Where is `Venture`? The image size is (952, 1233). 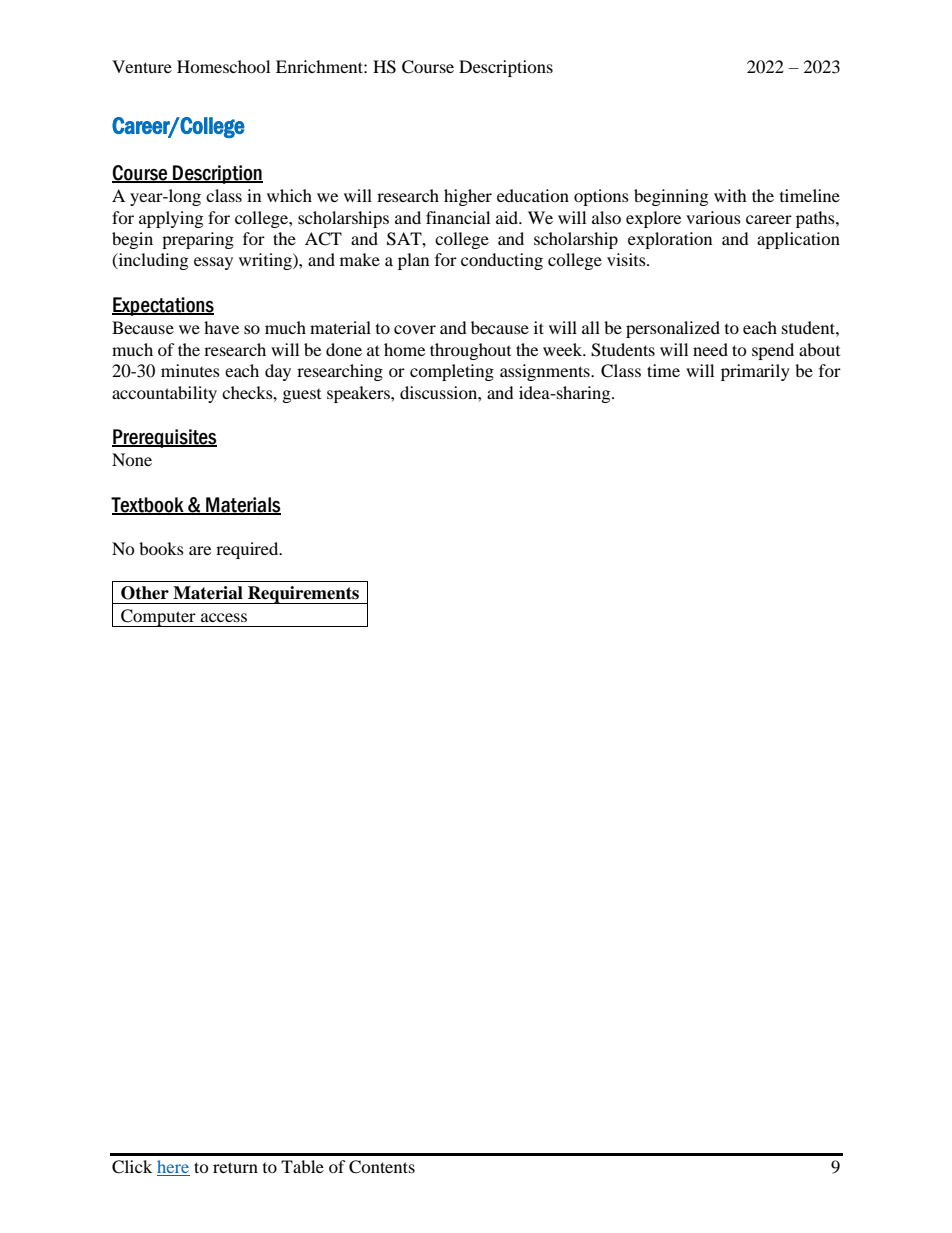 Venture is located at coordinates (142, 66).
